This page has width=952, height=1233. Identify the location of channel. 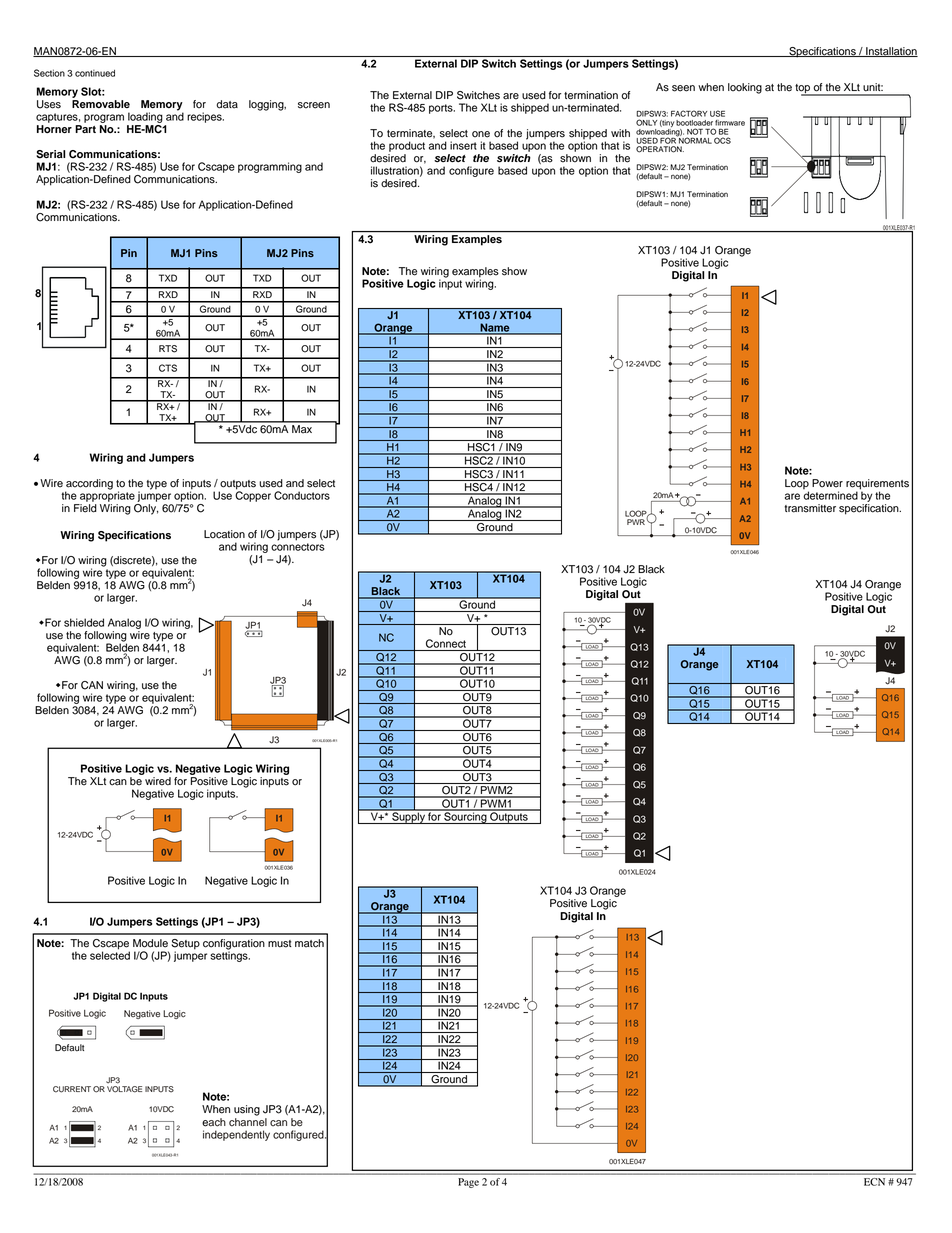
(248, 1121).
